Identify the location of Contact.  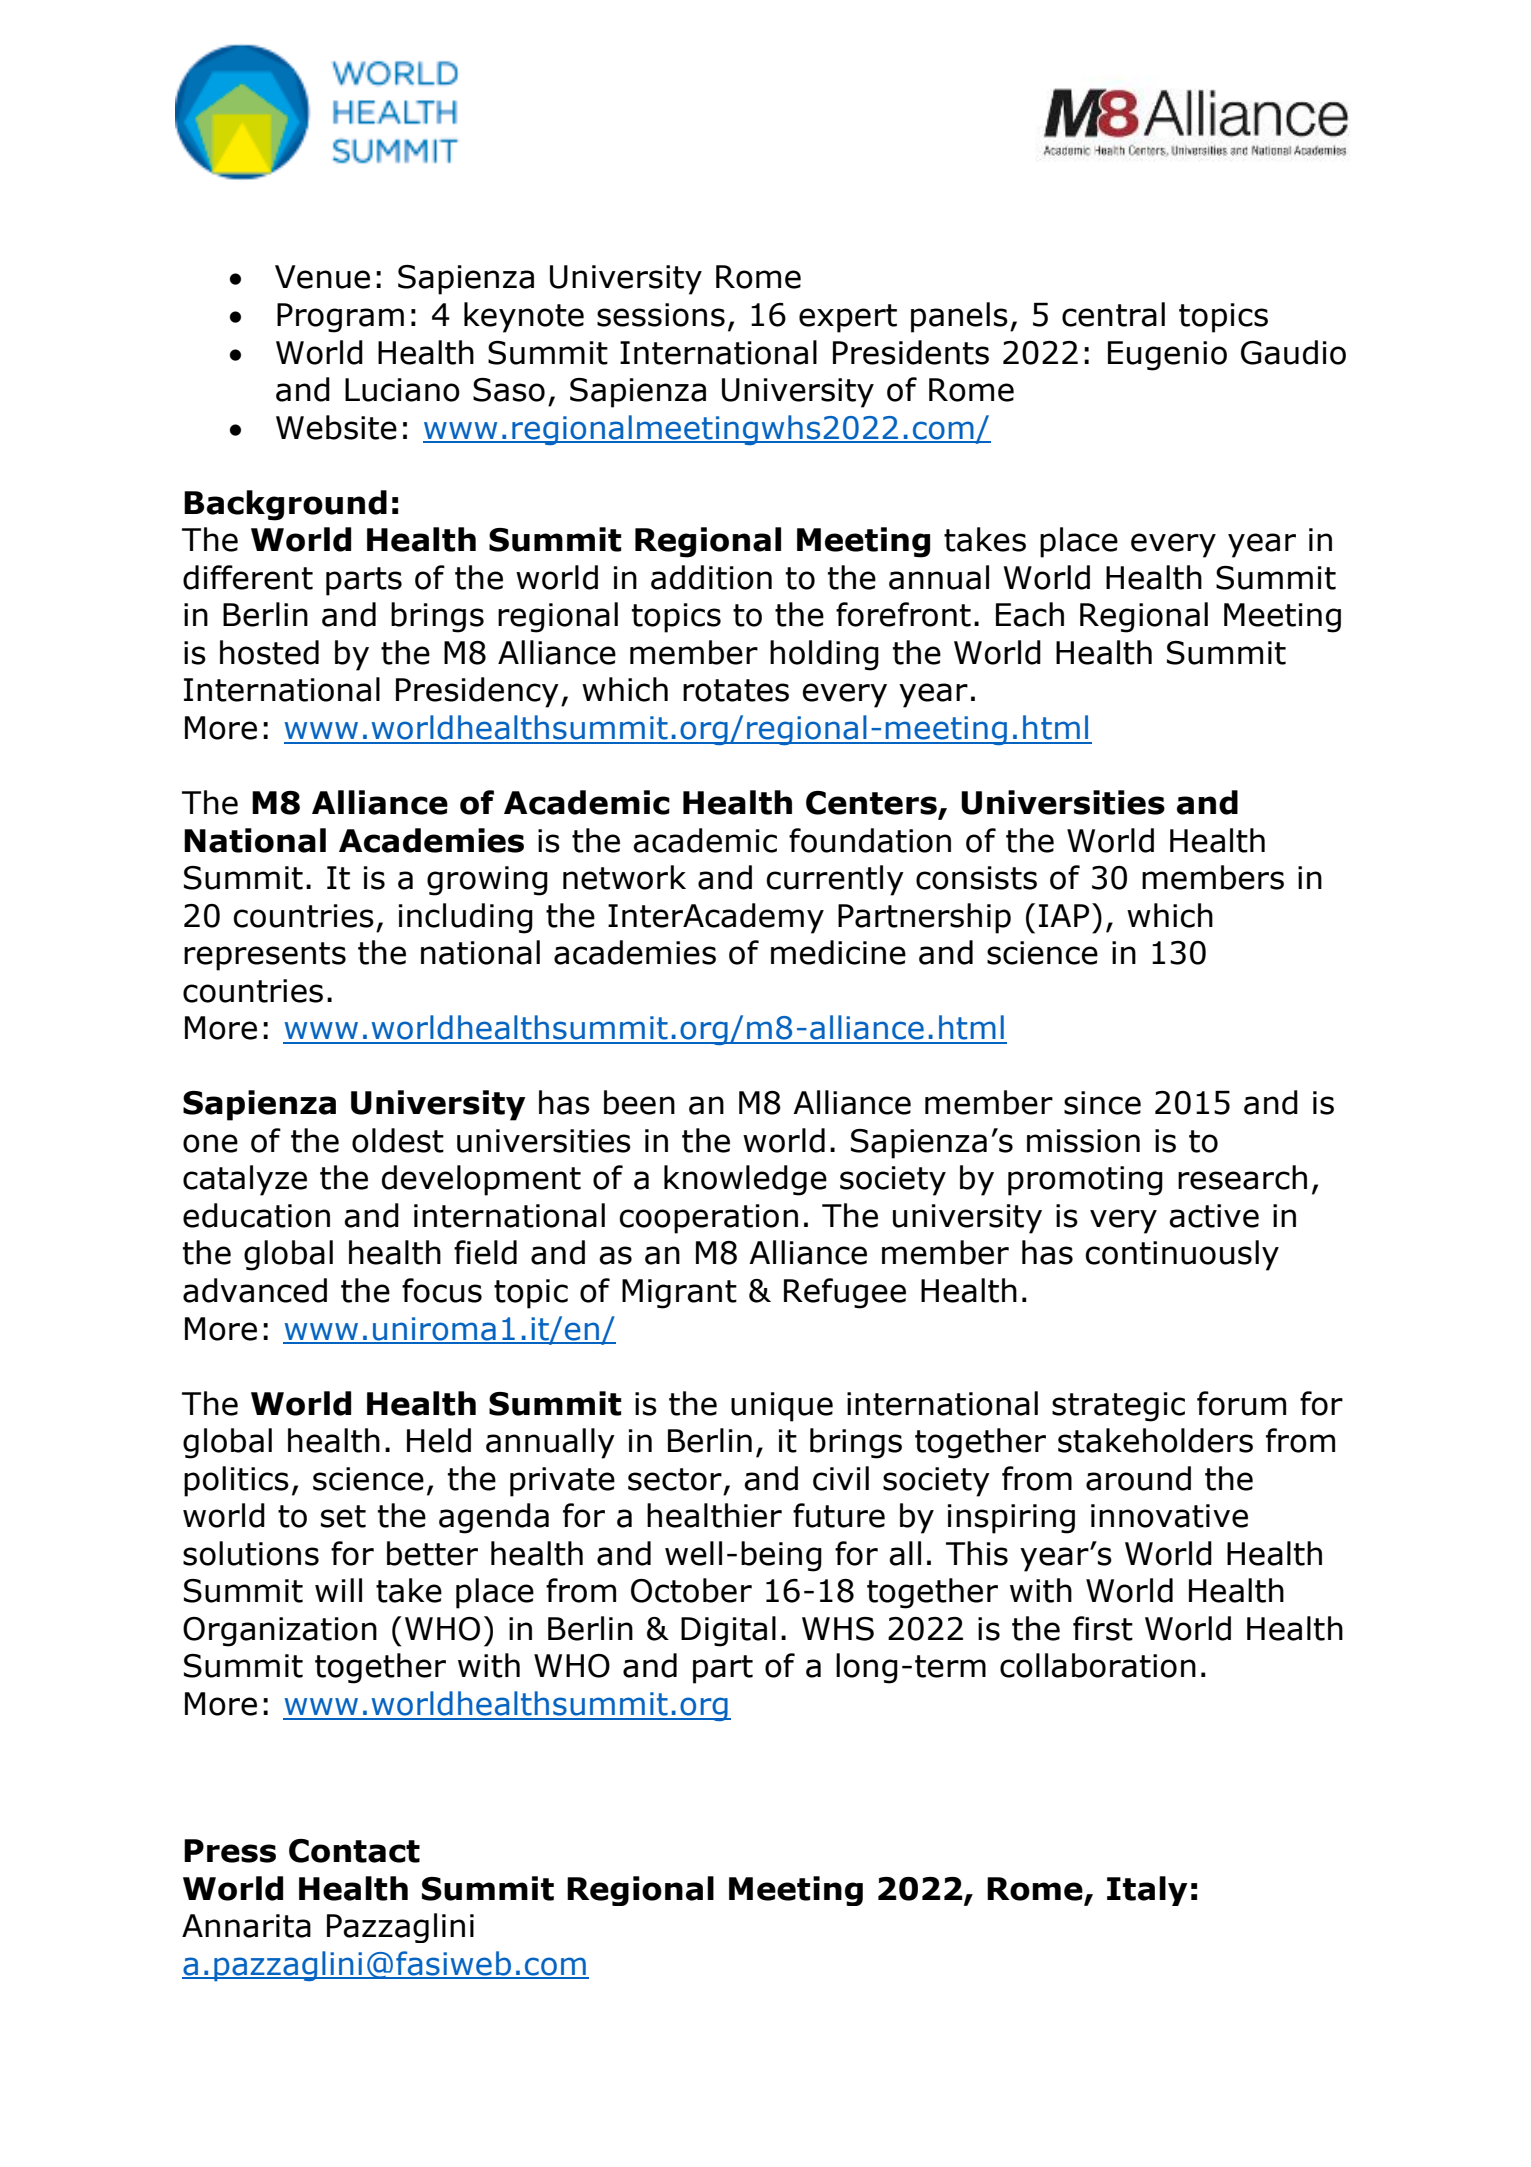
(354, 1851).
